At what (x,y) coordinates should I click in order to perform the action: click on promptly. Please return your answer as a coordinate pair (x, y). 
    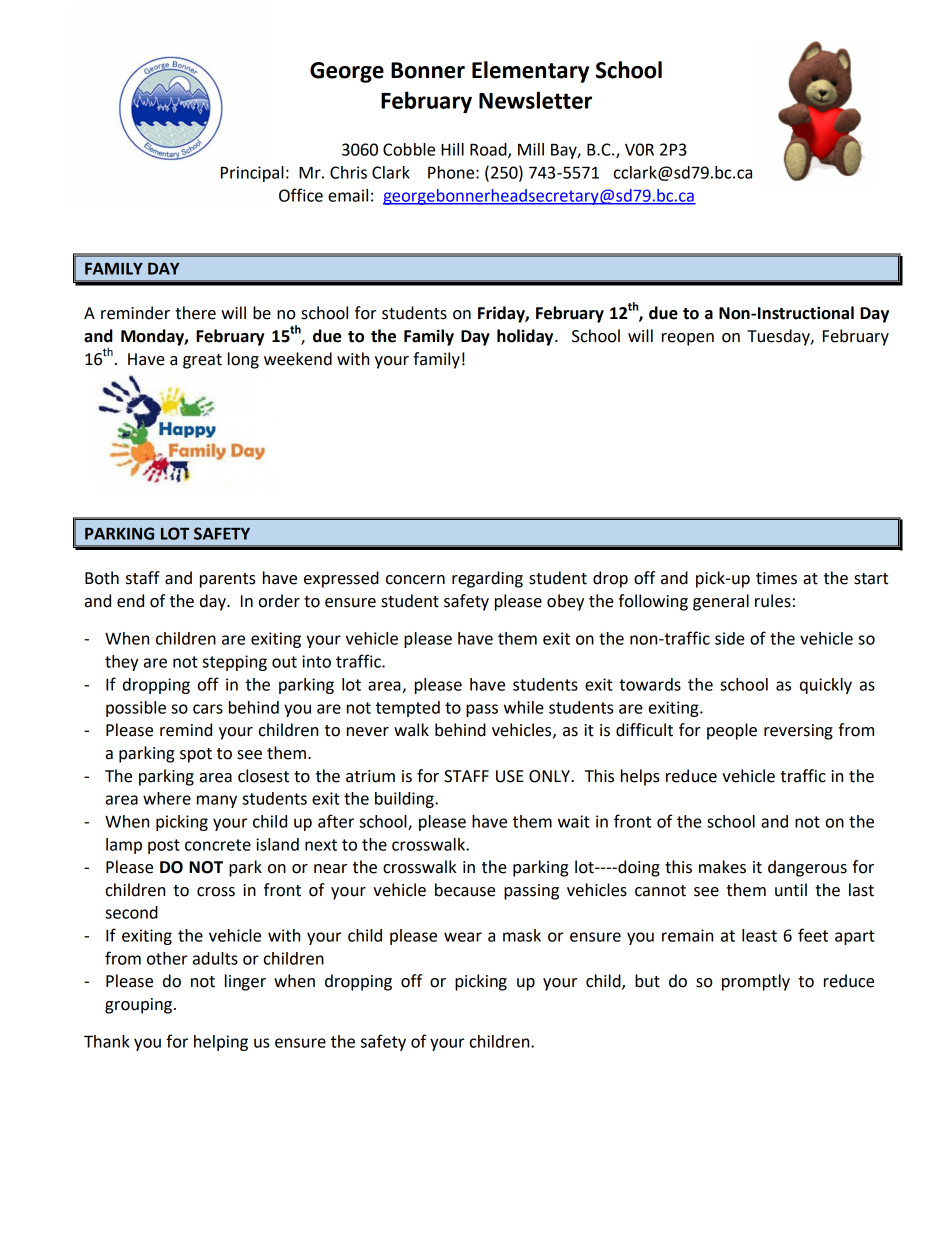
    Looking at the image, I should click on (756, 982).
